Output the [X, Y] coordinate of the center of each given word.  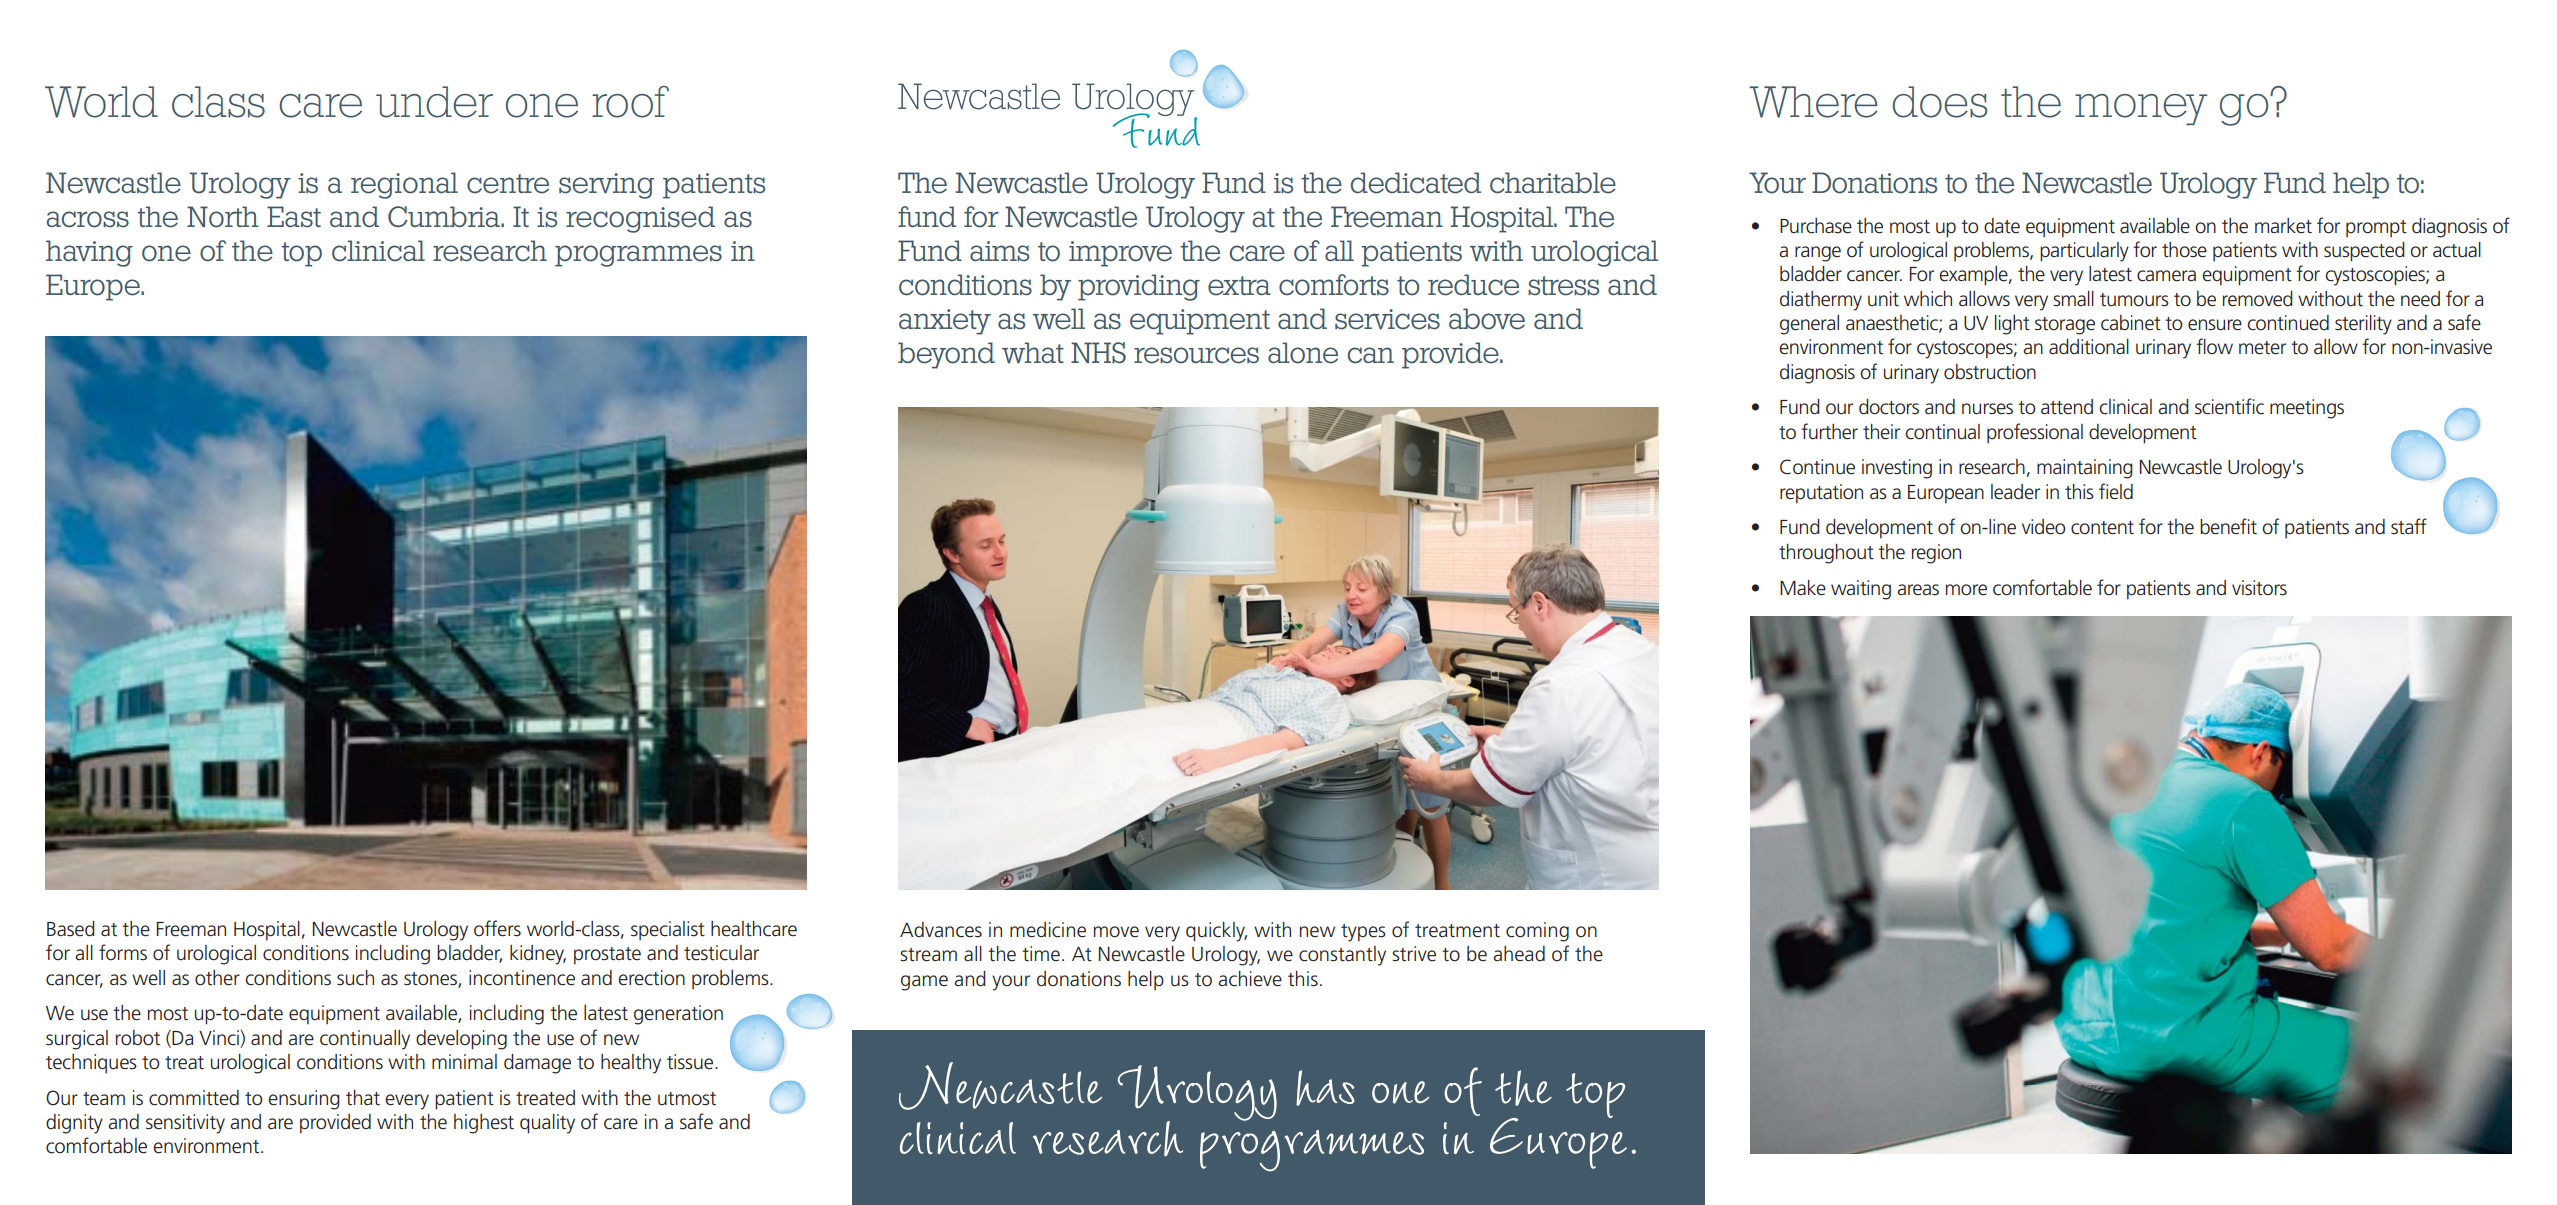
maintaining [2085, 469]
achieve [1250, 979]
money [2141, 110]
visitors [2259, 588]
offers [497, 928]
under [434, 102]
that [363, 1098]
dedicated [1416, 183]
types [1363, 933]
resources [1196, 355]
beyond [946, 355]
